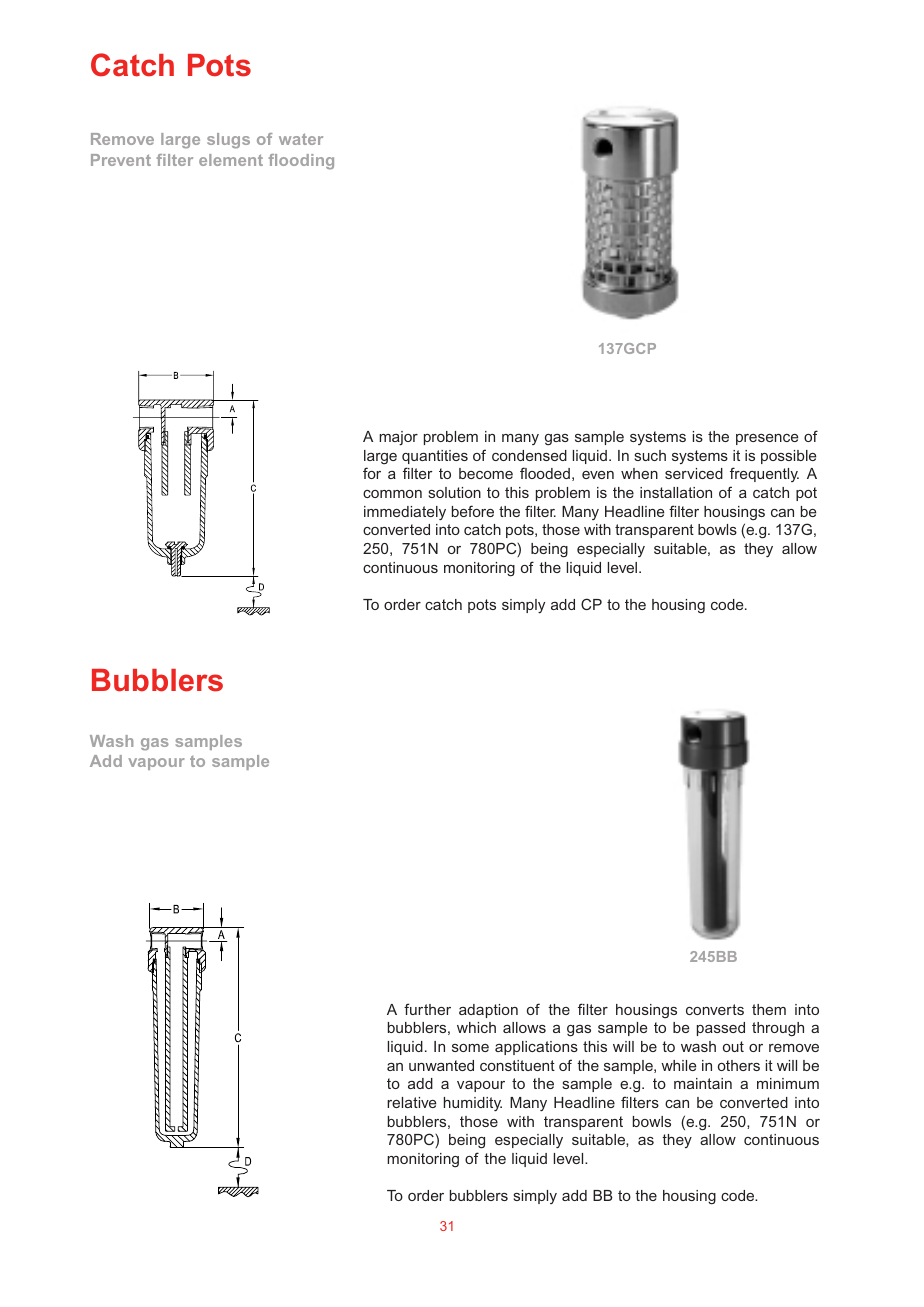  What do you see at coordinates (411, 1102) in the image?
I see `relative` at bounding box center [411, 1102].
